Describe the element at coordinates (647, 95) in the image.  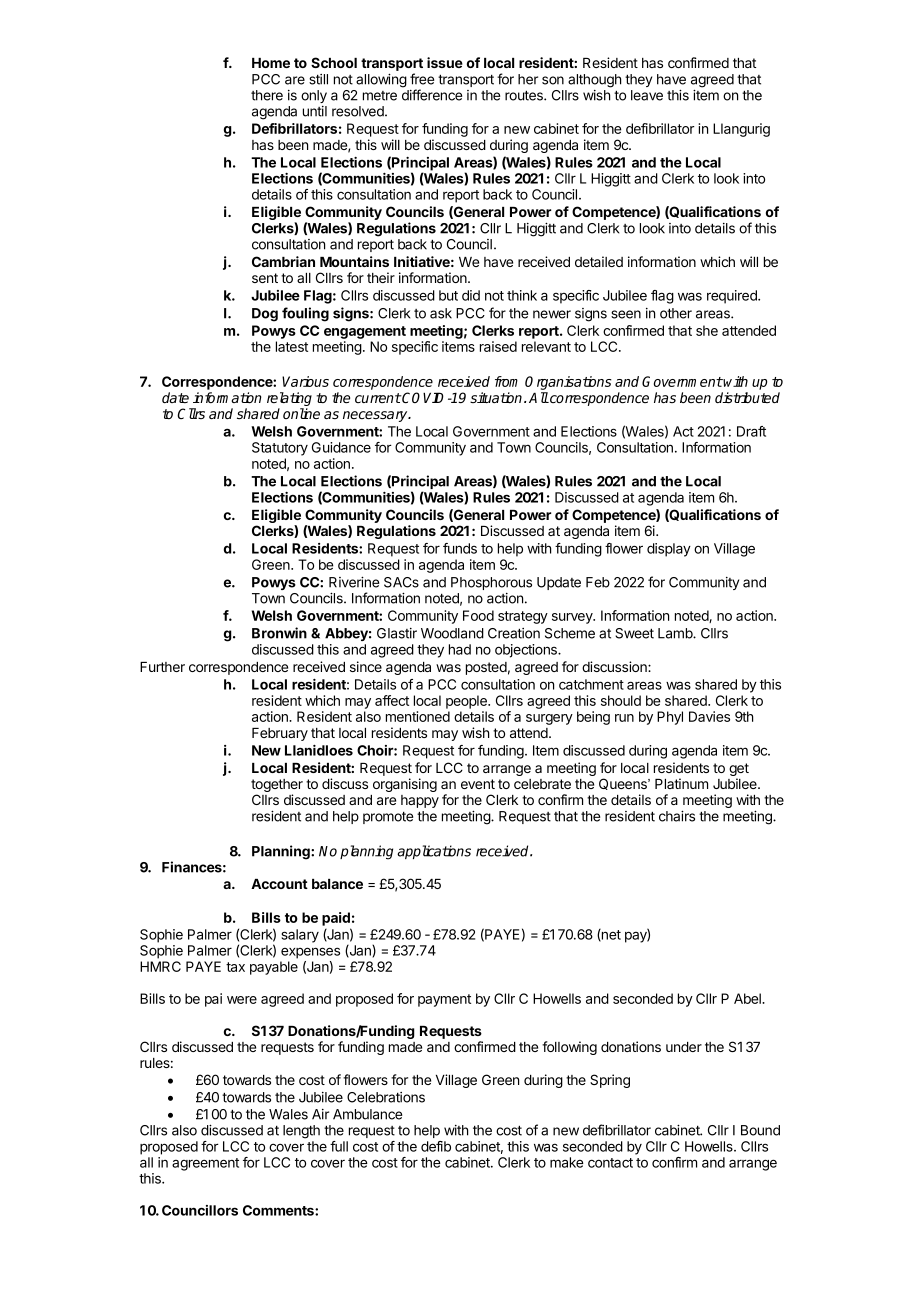
I see `leave` at that location.
